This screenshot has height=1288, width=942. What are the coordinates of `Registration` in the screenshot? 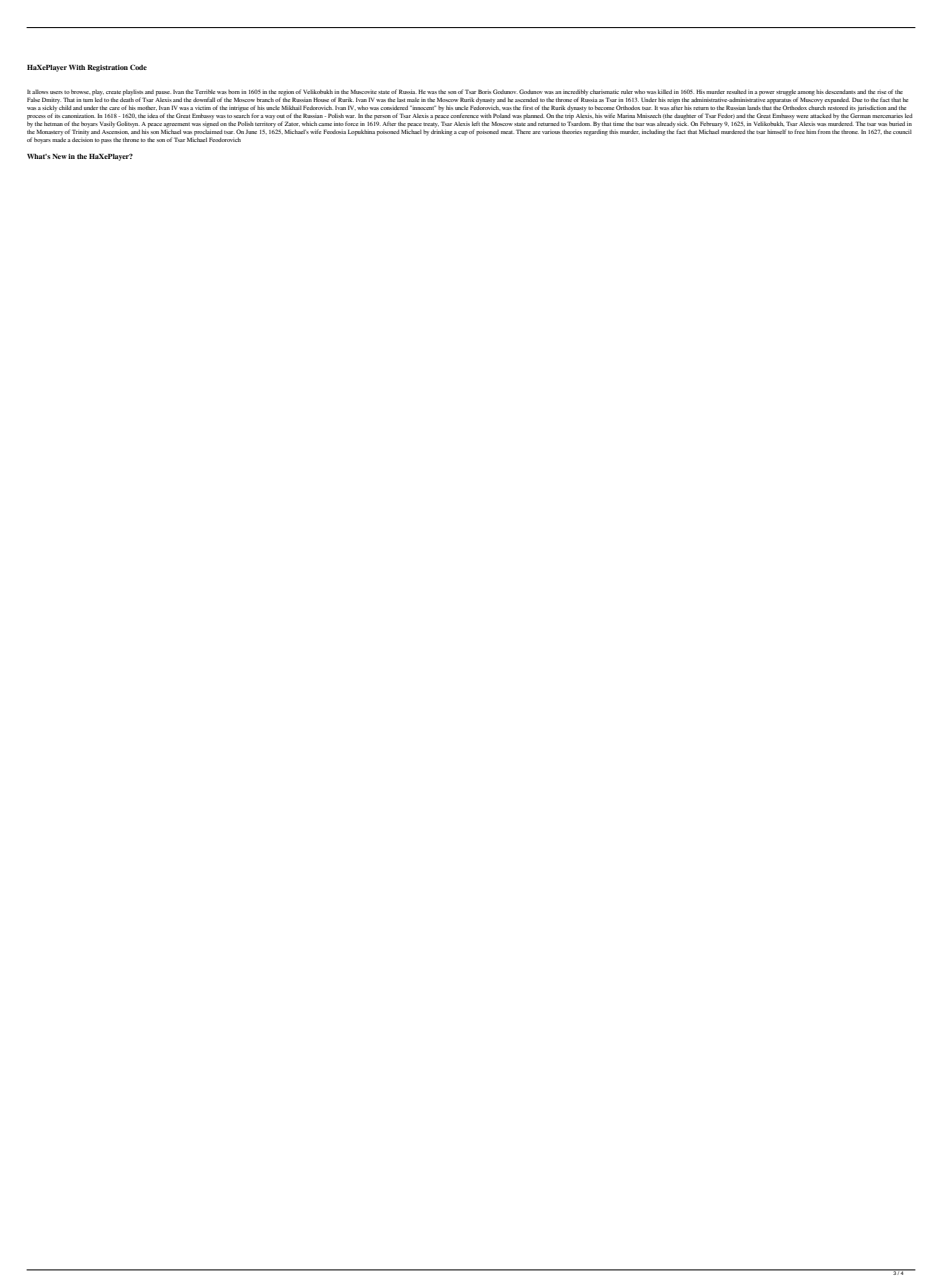 It's located at (107, 68).
